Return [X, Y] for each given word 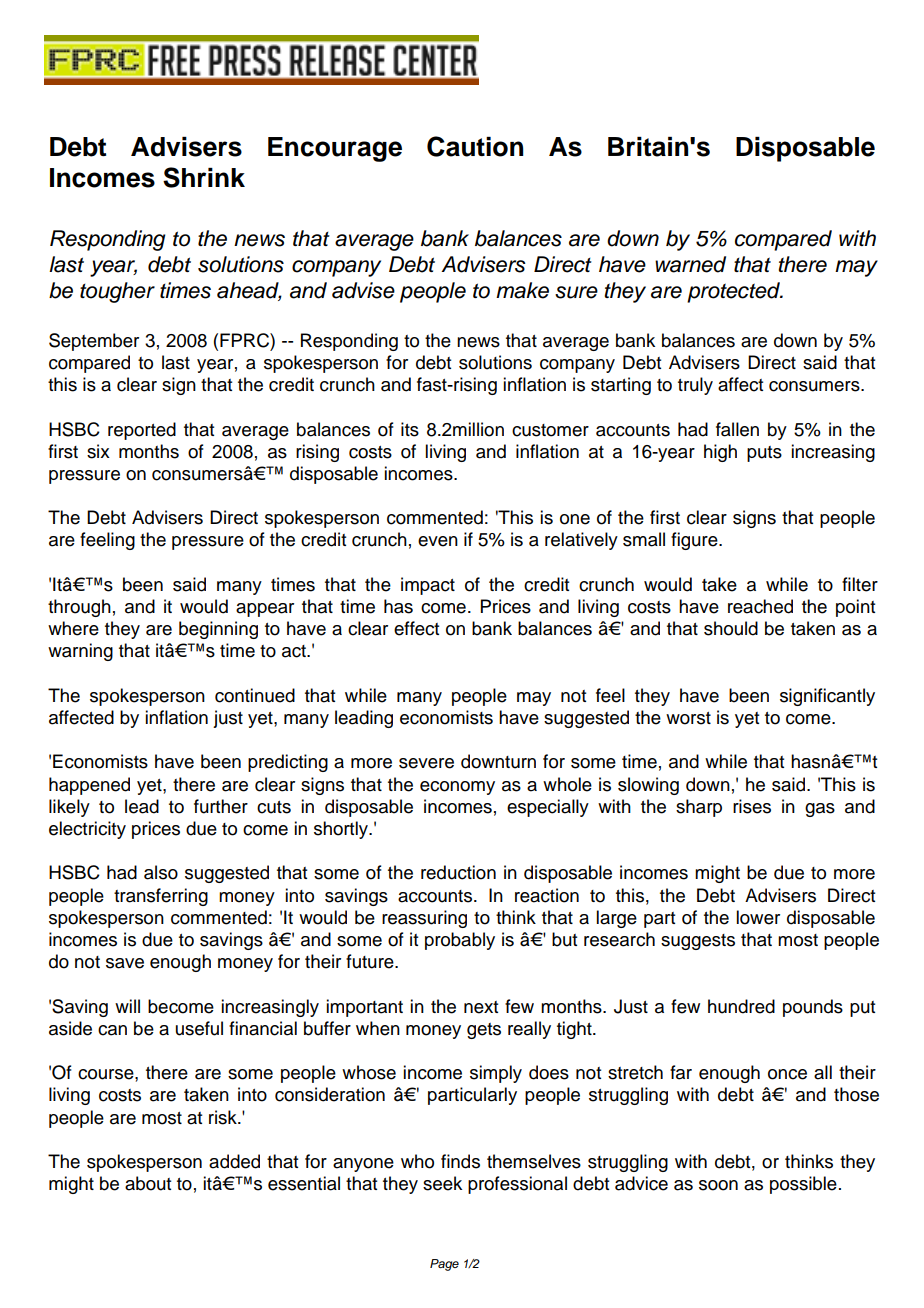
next [481, 1007]
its [410, 429]
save [125, 963]
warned [690, 264]
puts [764, 454]
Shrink [204, 177]
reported [142, 431]
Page [444, 1265]
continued [255, 695]
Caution [475, 146]
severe [426, 763]
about [148, 1183]
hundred [741, 1006]
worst [688, 718]
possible [803, 1185]
